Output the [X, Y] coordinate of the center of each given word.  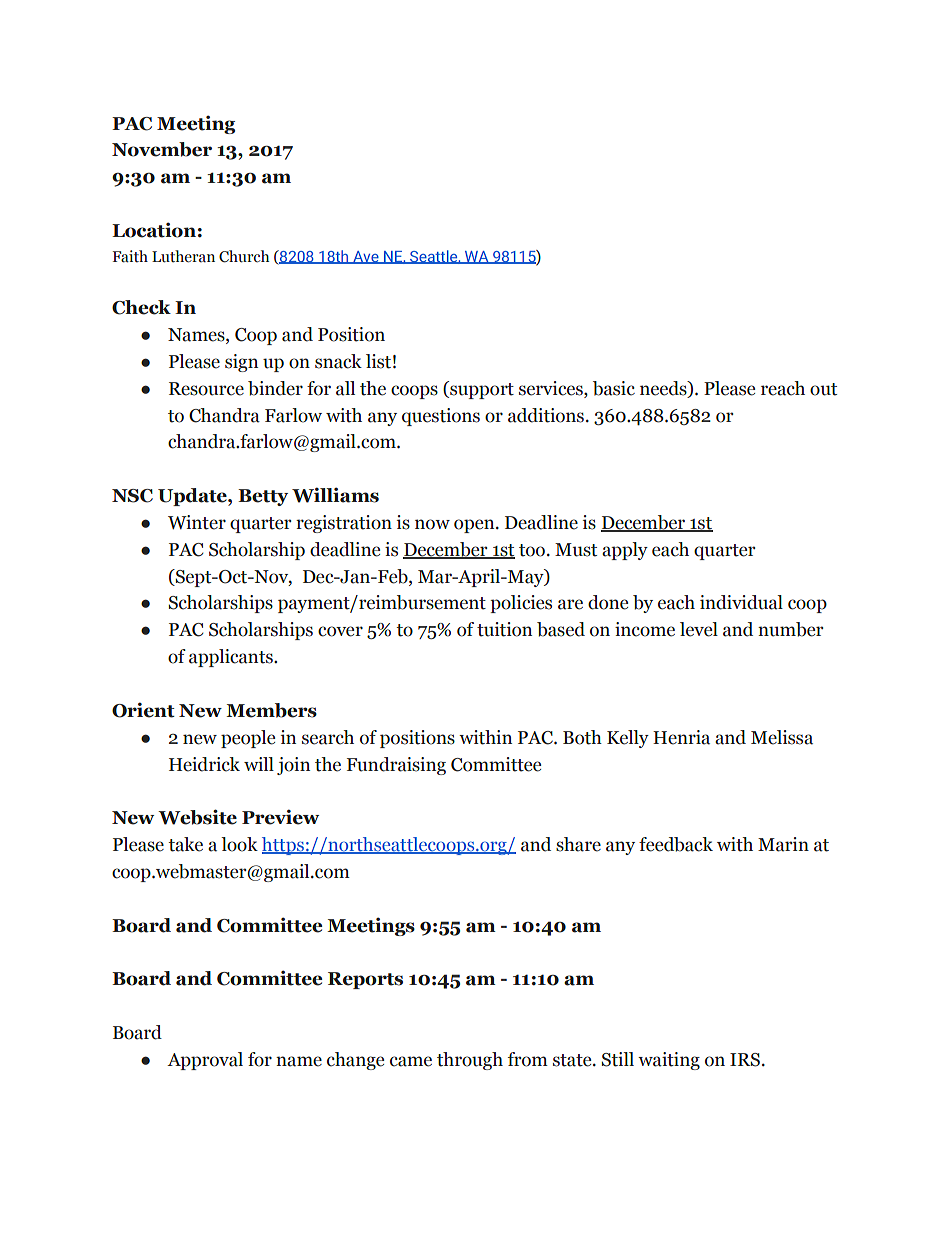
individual [741, 602]
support [481, 390]
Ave [366, 257]
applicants [232, 658]
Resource [206, 389]
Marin [783, 844]
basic [614, 388]
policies [521, 604]
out [823, 389]
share [578, 844]
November [162, 149]
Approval [205, 1061]
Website [197, 817]
